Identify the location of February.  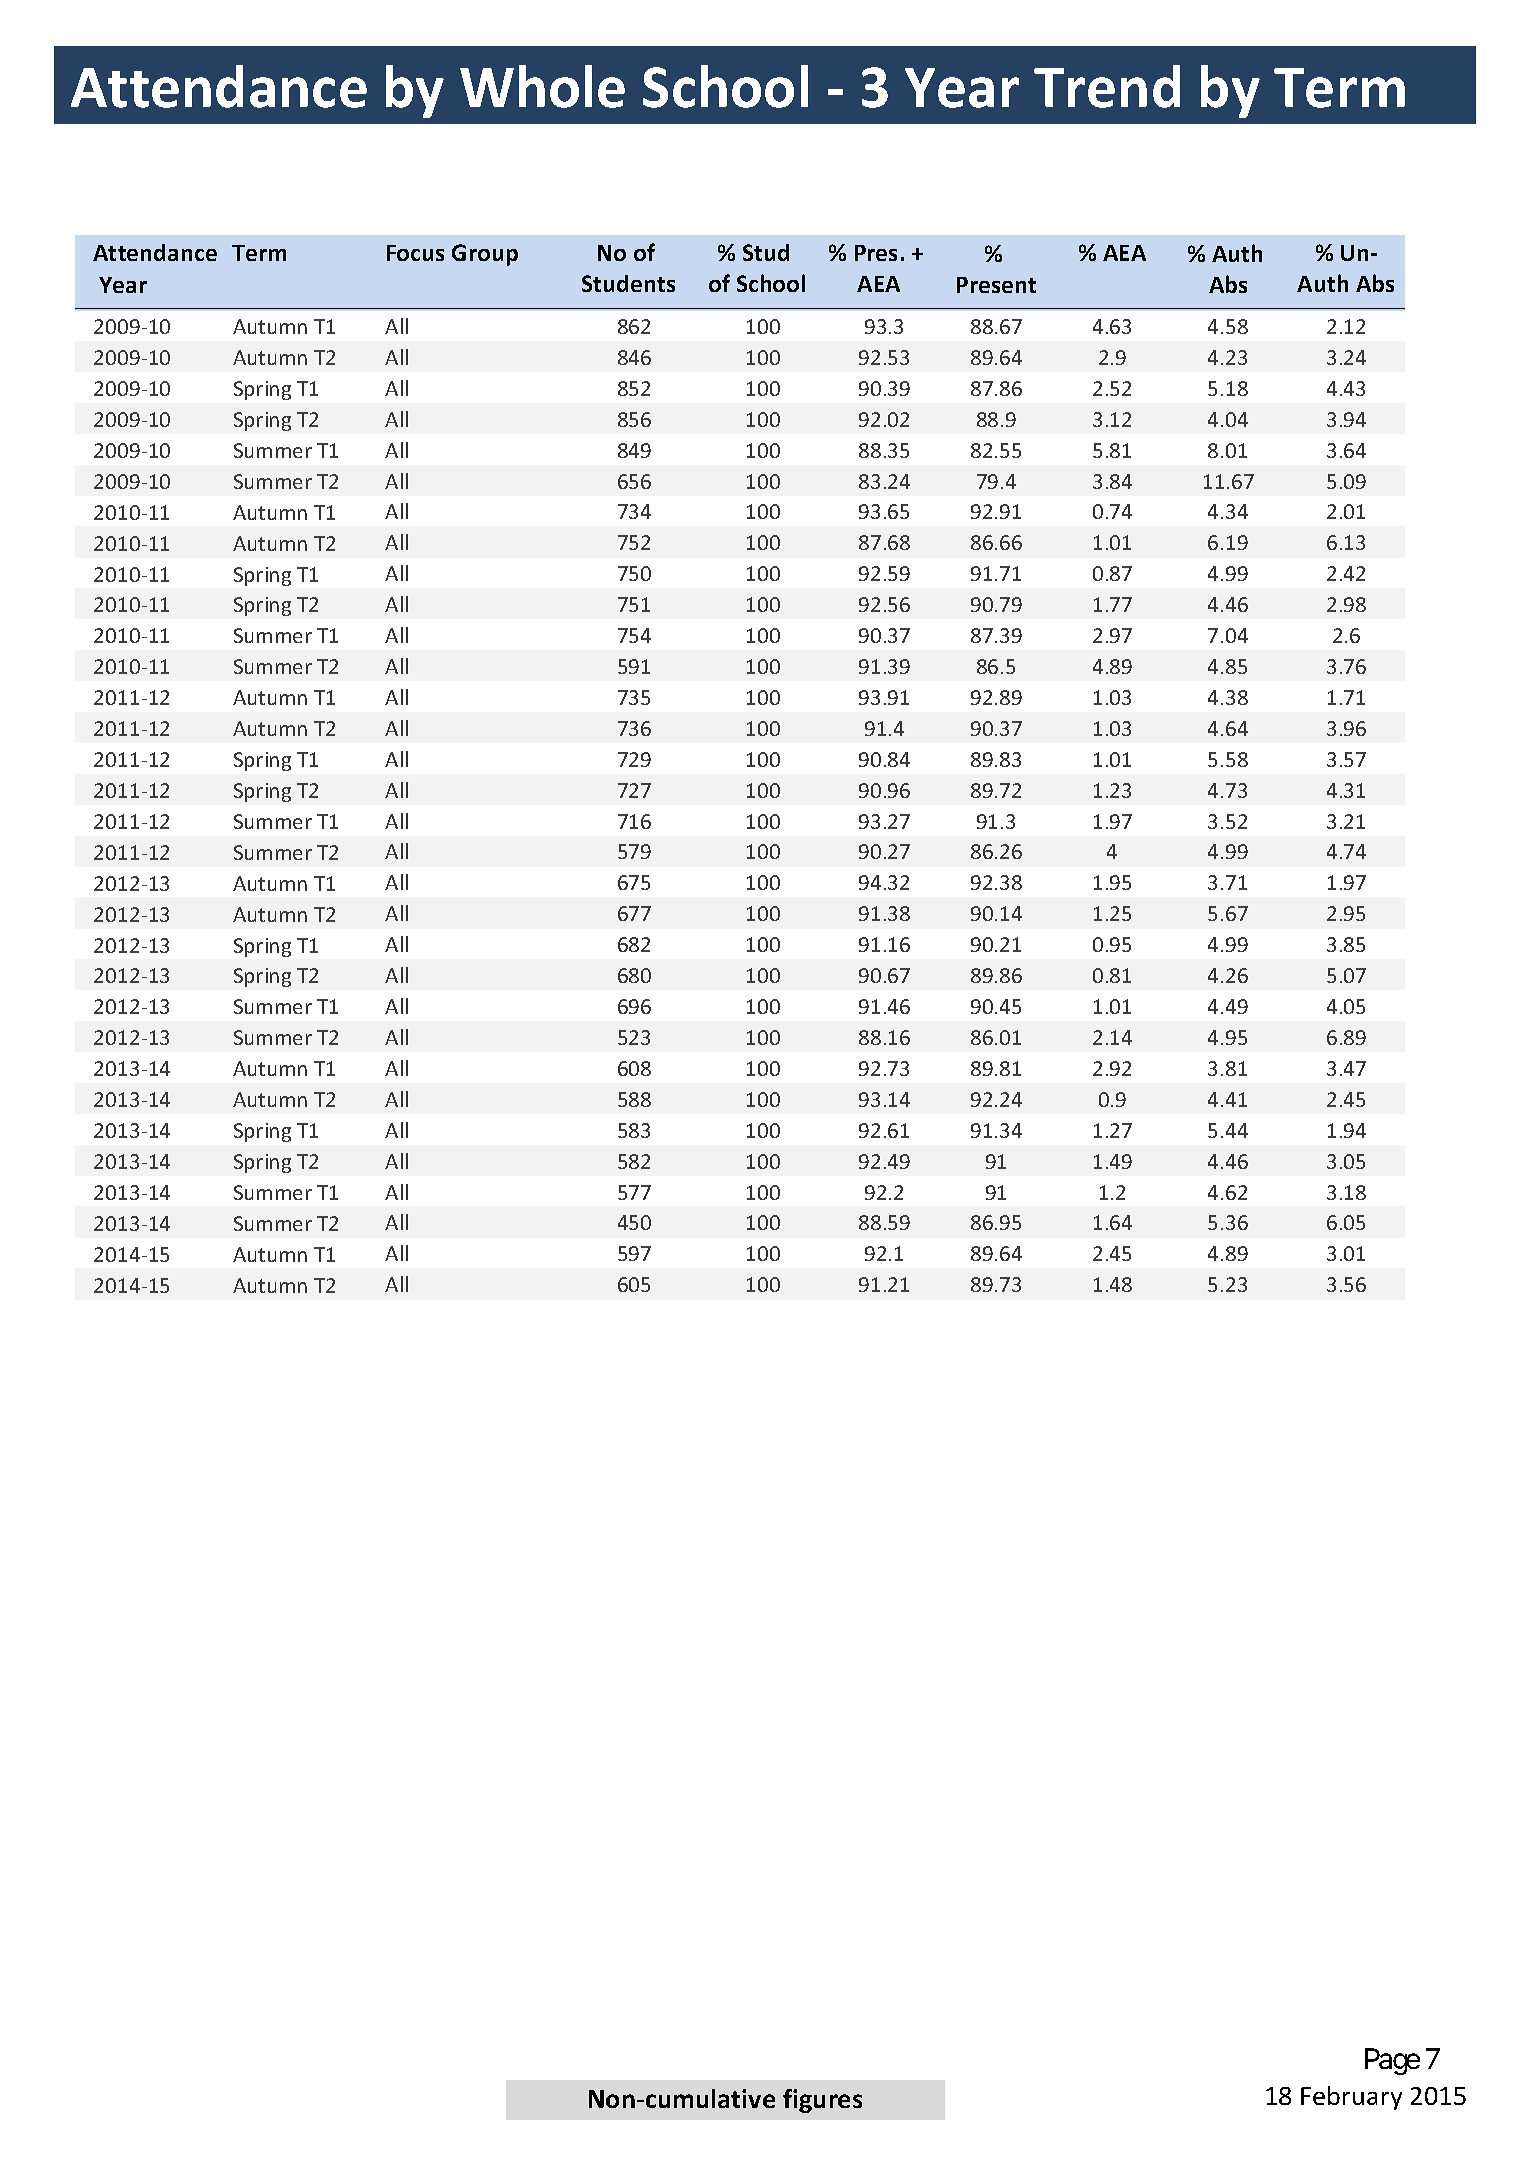
(1351, 2098).
